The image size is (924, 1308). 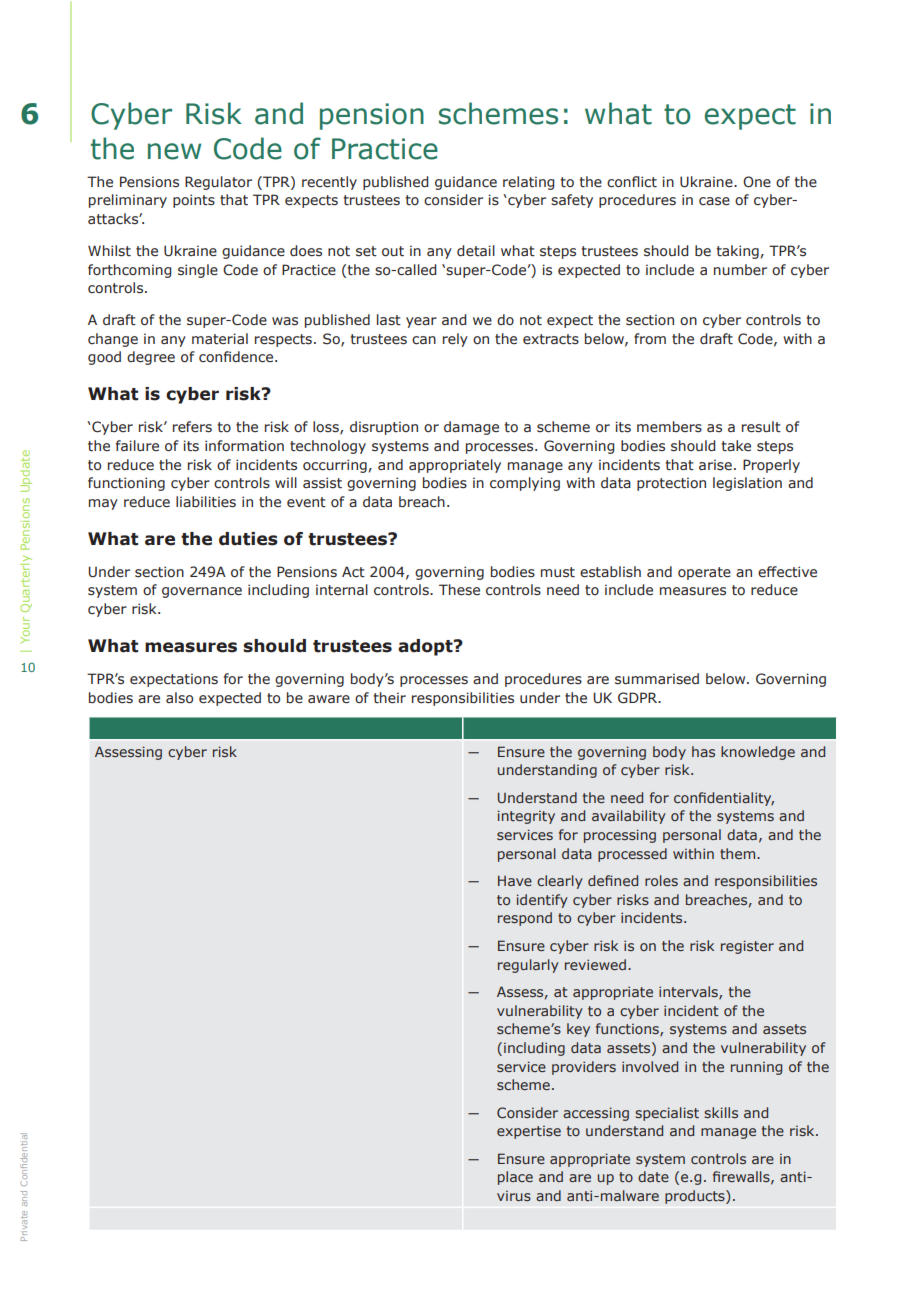 What do you see at coordinates (206, 502) in the screenshot?
I see `liabilities` at bounding box center [206, 502].
